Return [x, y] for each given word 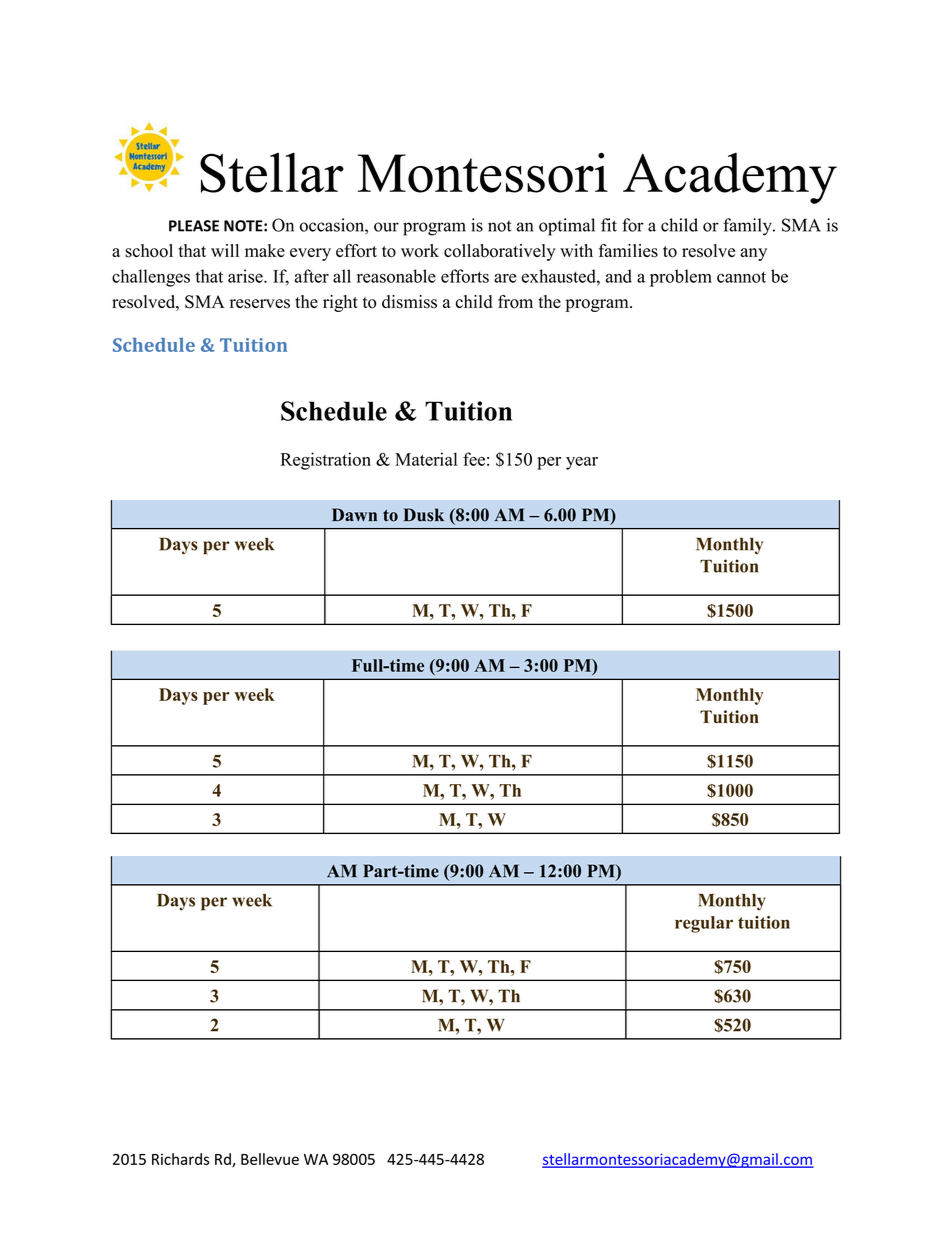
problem [681, 278]
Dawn [354, 514]
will [225, 250]
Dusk [424, 515]
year [582, 463]
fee [474, 459]
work [420, 251]
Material [426, 459]
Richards [180, 1159]
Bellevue [270, 1159]
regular [704, 924]
